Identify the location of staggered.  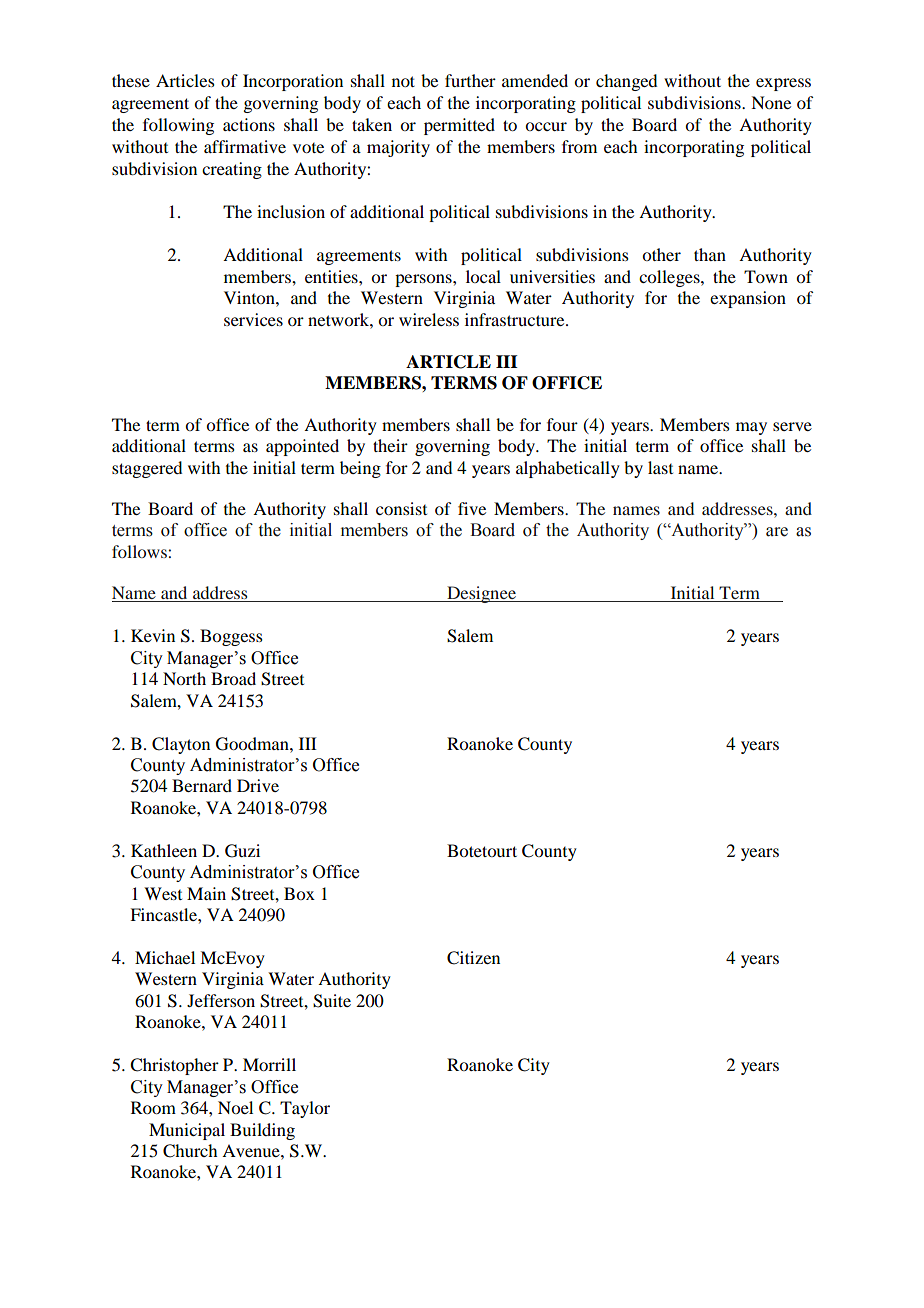
(147, 469).
